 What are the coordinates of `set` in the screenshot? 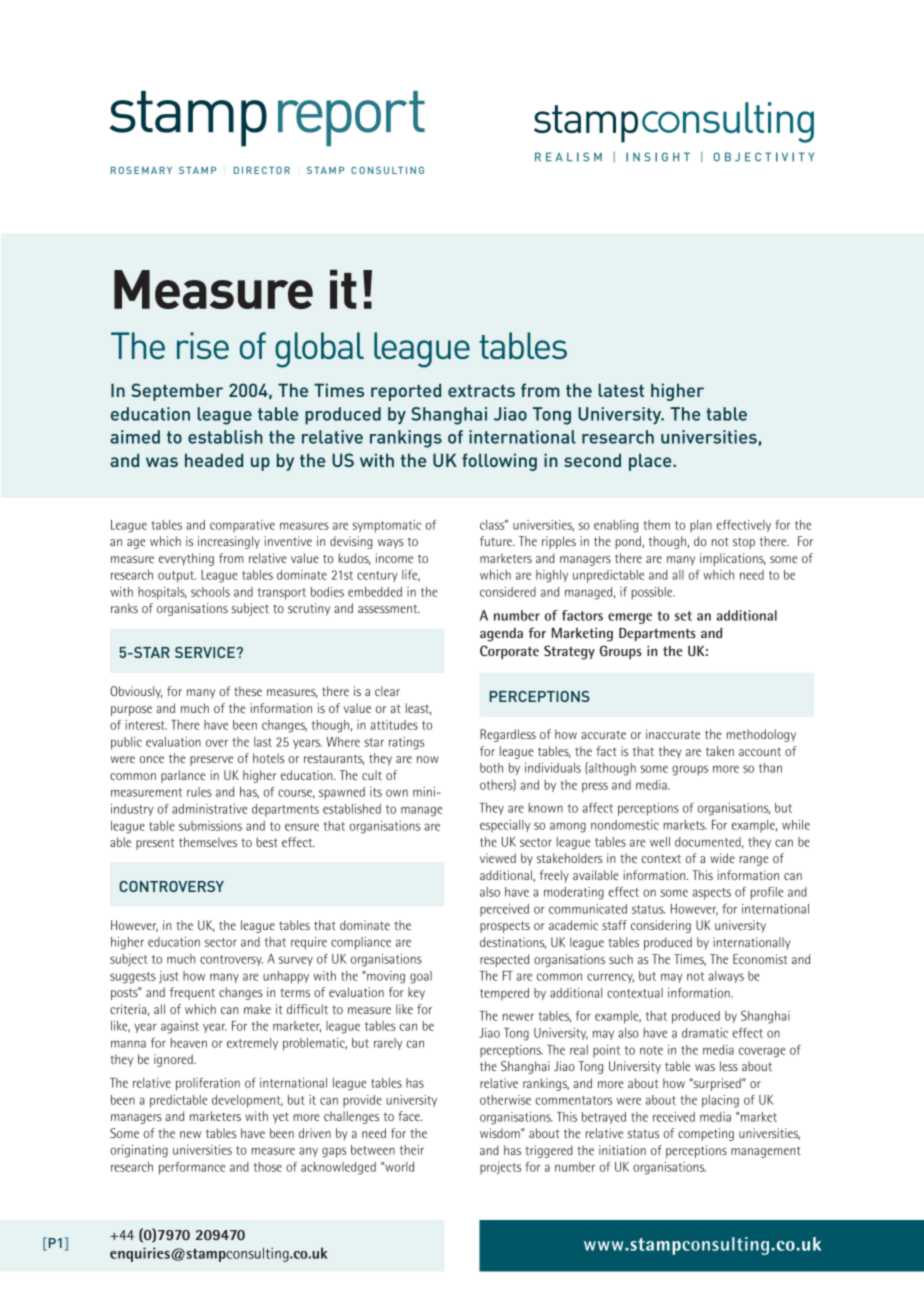 It's located at (683, 616).
